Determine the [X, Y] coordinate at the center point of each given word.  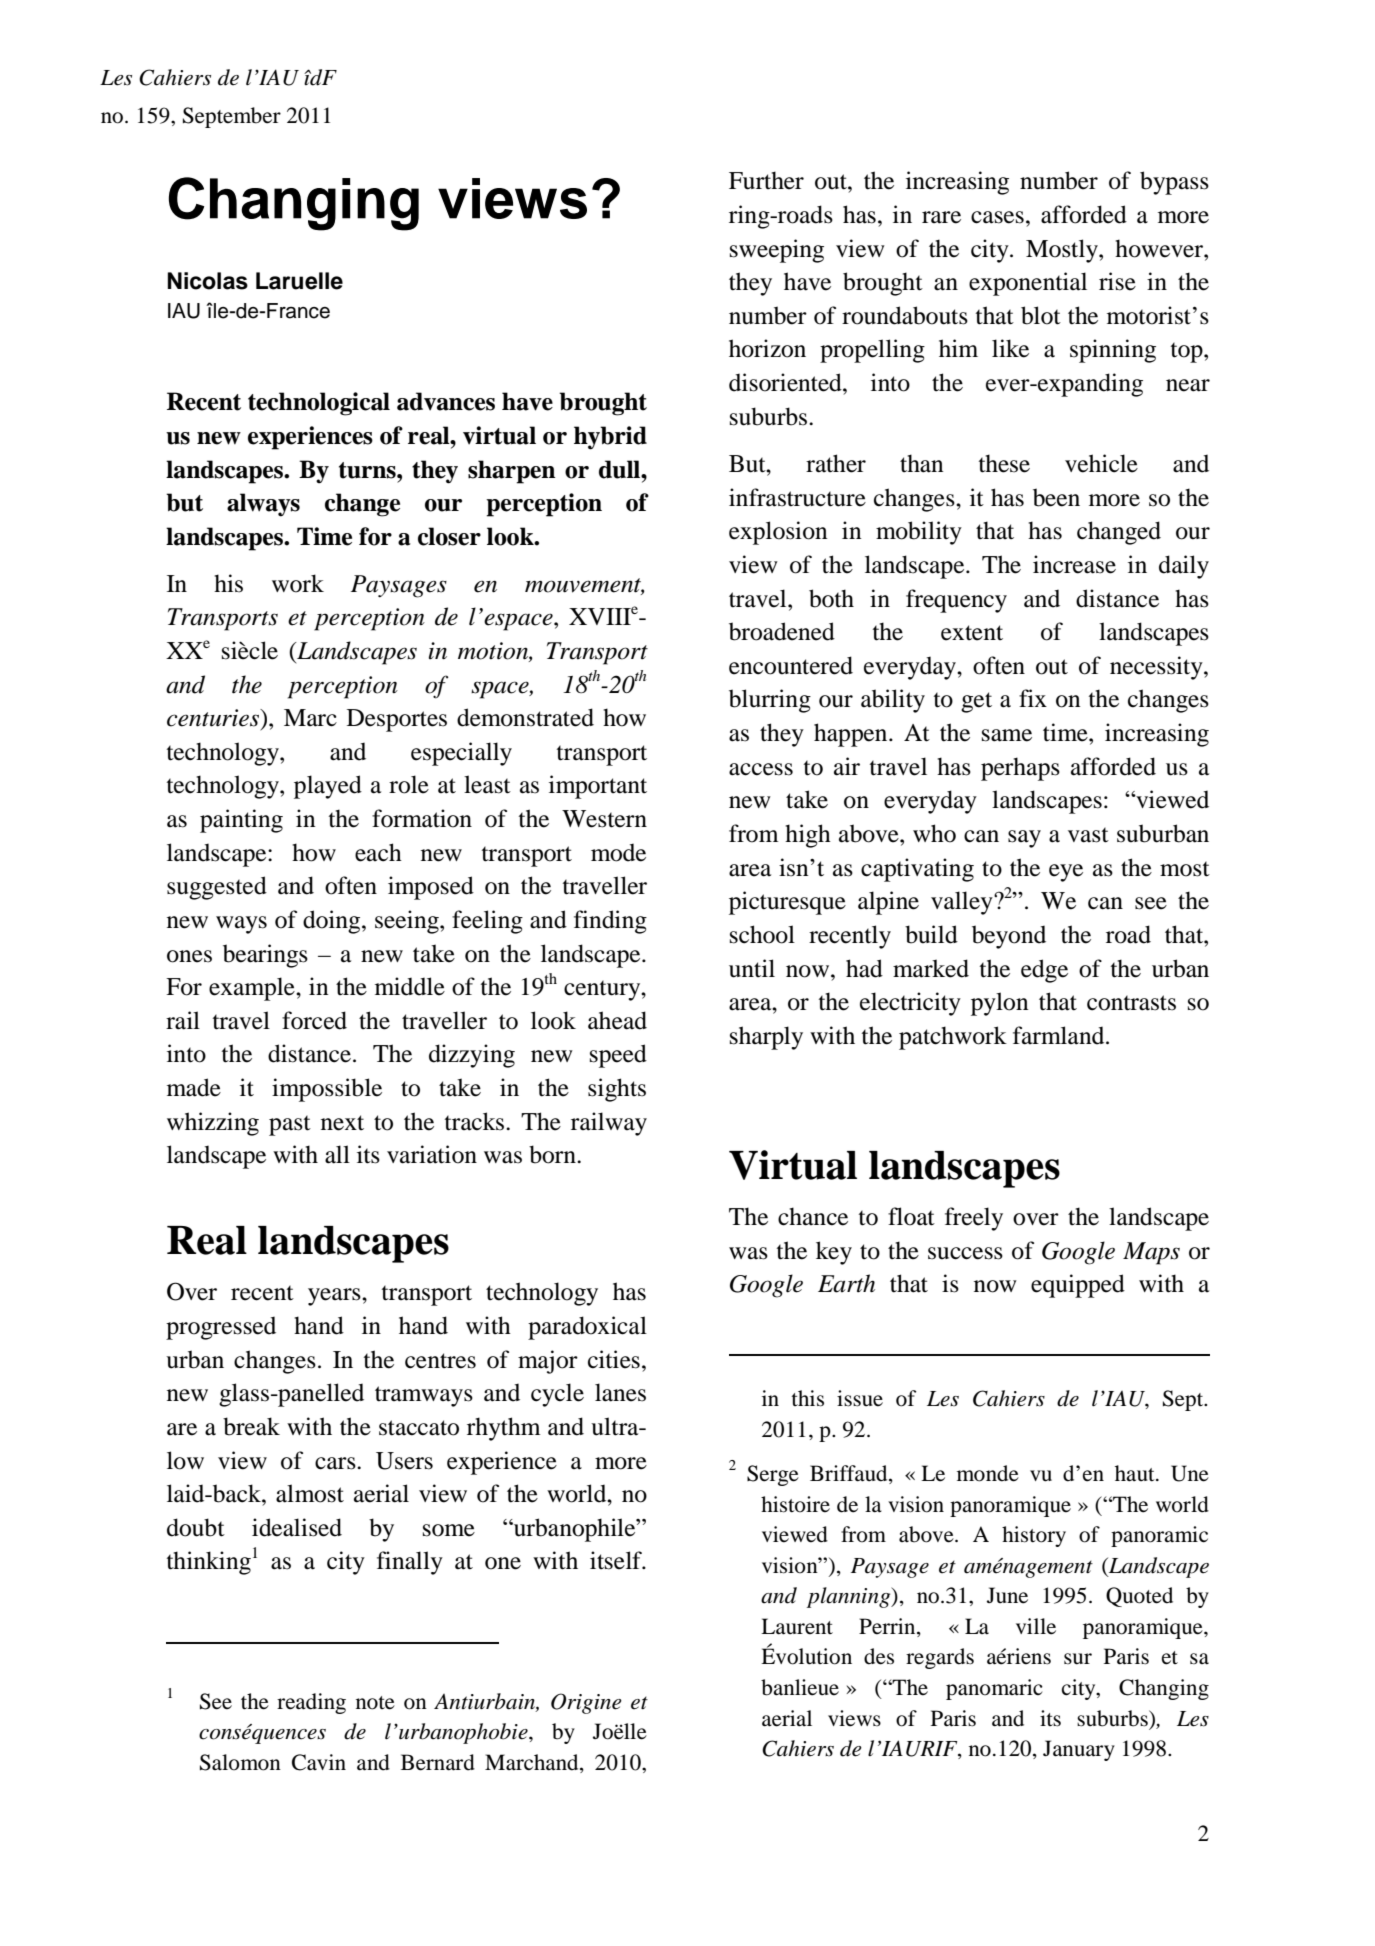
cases [997, 217]
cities [614, 1359]
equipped [1078, 1286]
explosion [778, 533]
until [752, 968]
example [253, 989]
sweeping [777, 251]
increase [1074, 564]
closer [449, 536]
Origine [586, 1703]
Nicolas [207, 281]
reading [311, 1703]
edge [1044, 971]
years [335, 1297]
